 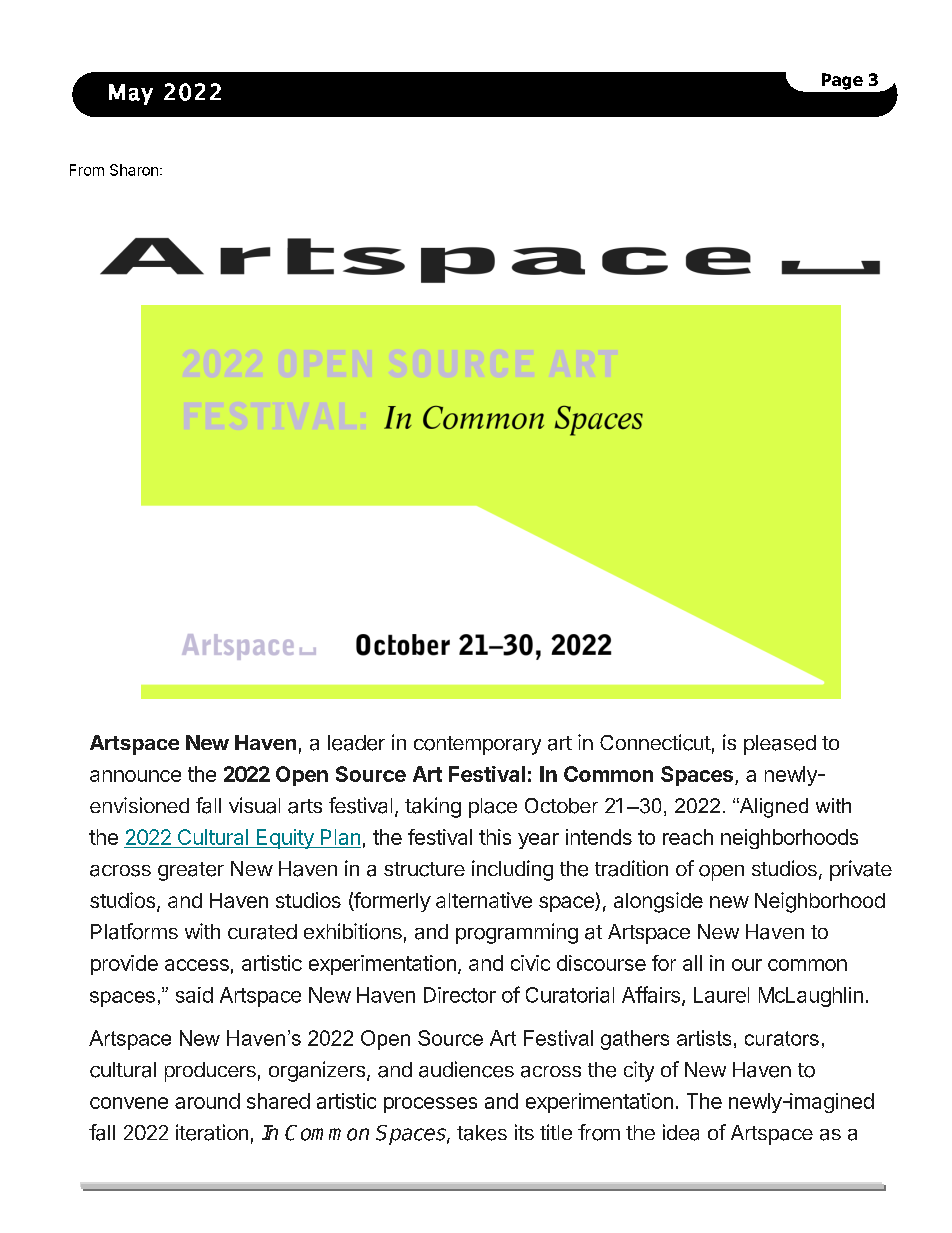 I want to click on taking, so click(x=433, y=807).
